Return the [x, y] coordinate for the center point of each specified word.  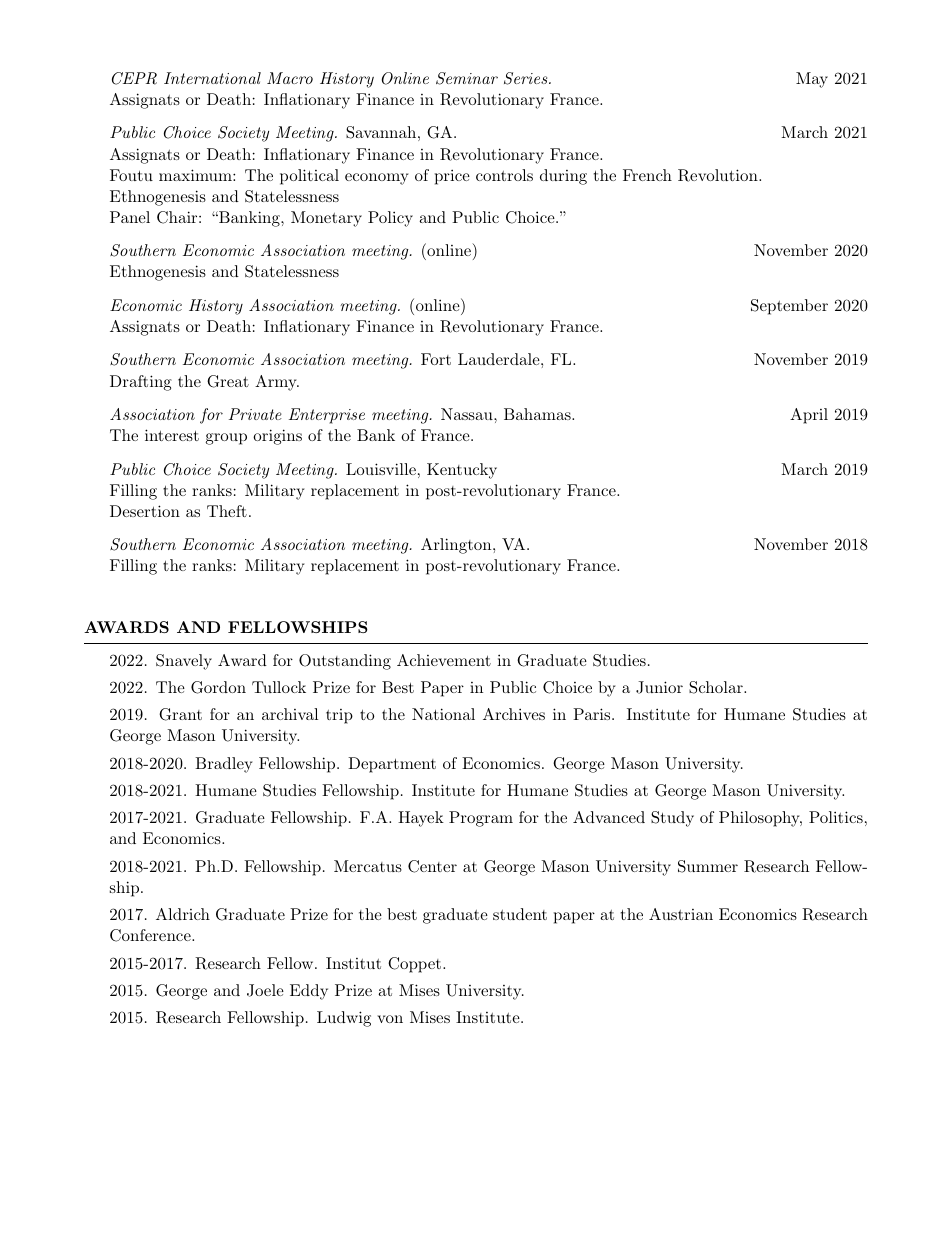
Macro [290, 78]
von [390, 1019]
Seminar [467, 78]
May [812, 80]
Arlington [457, 546]
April [809, 416]
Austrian [681, 914]
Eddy [309, 992]
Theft [227, 511]
